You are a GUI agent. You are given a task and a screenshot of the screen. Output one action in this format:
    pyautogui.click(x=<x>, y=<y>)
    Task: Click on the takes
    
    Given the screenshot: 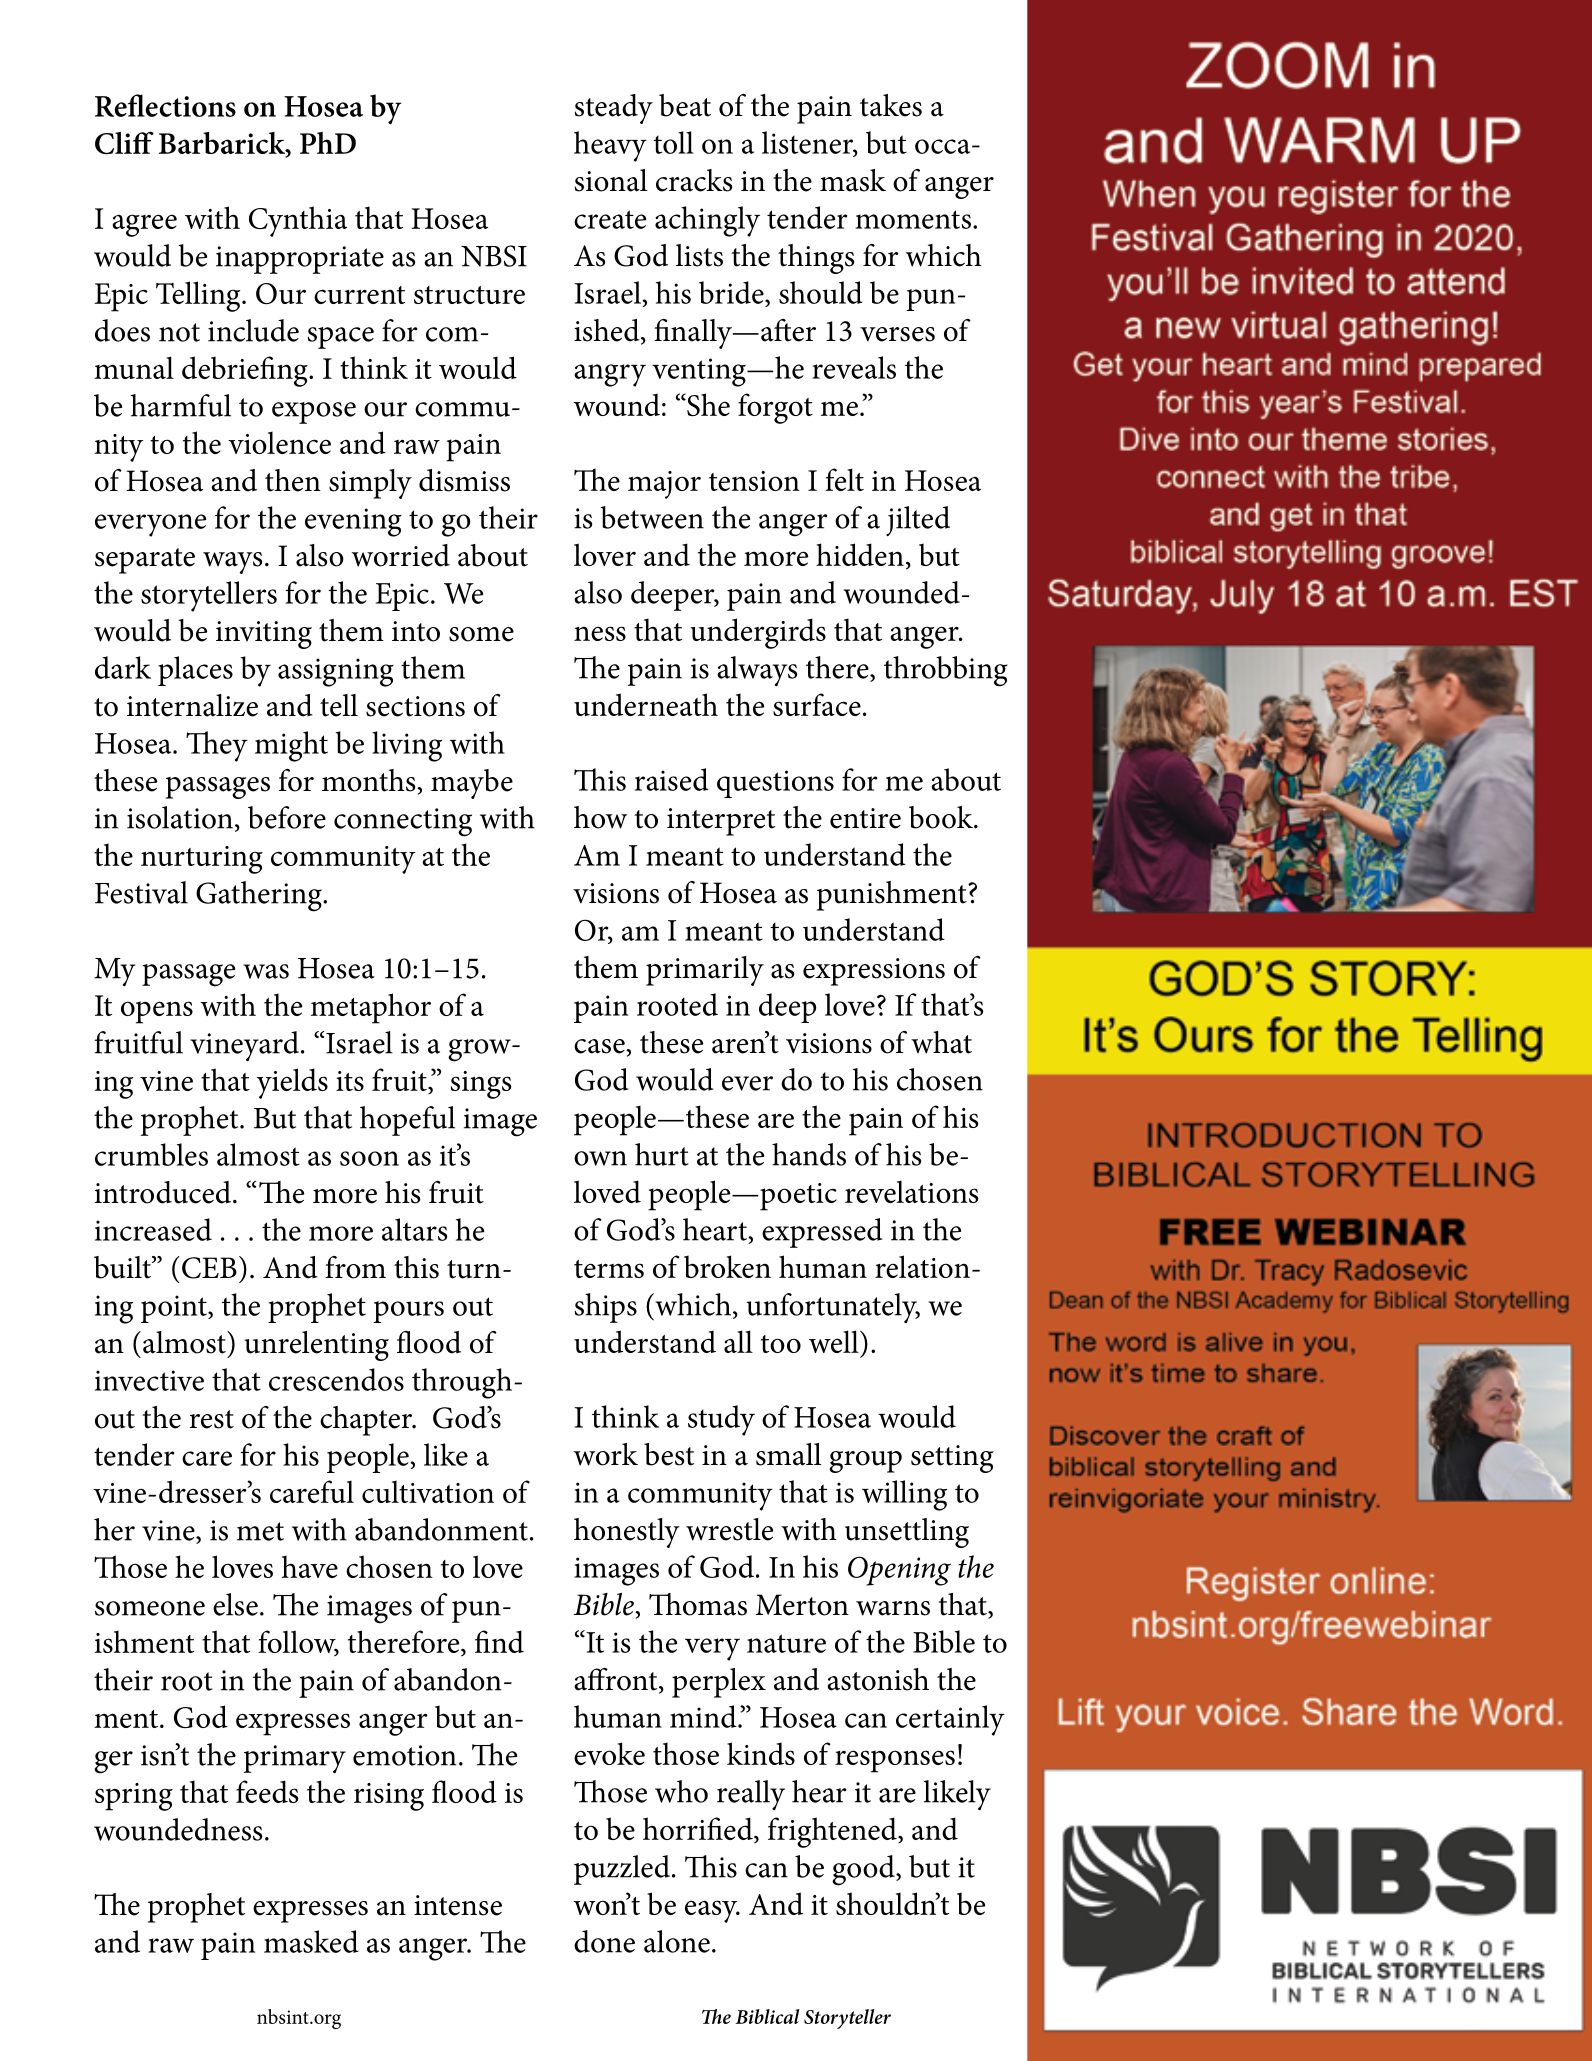 What is the action you would take?
    pyautogui.click(x=891, y=105)
